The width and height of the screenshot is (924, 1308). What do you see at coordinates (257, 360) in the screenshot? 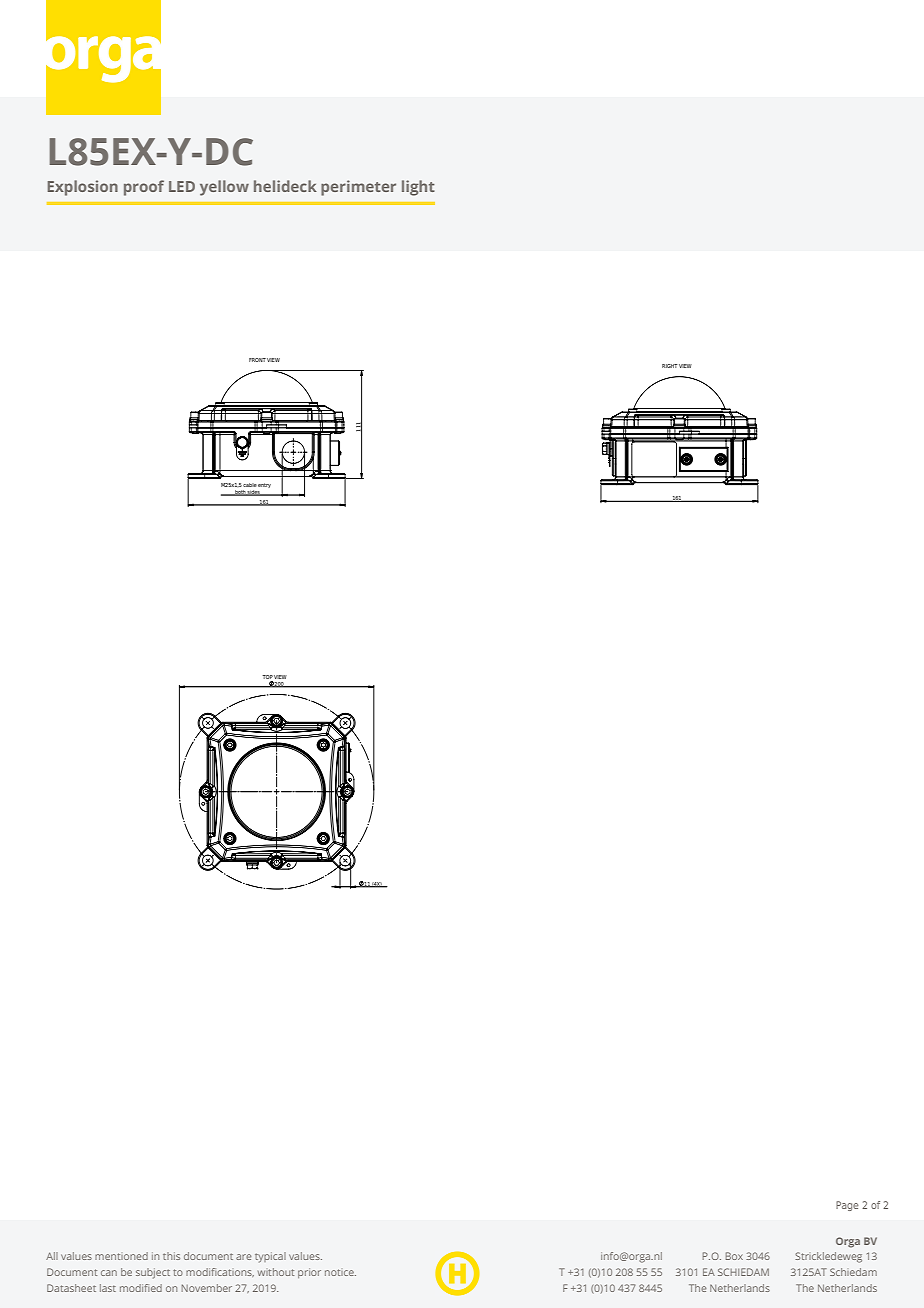
I see `FRONT` at bounding box center [257, 360].
